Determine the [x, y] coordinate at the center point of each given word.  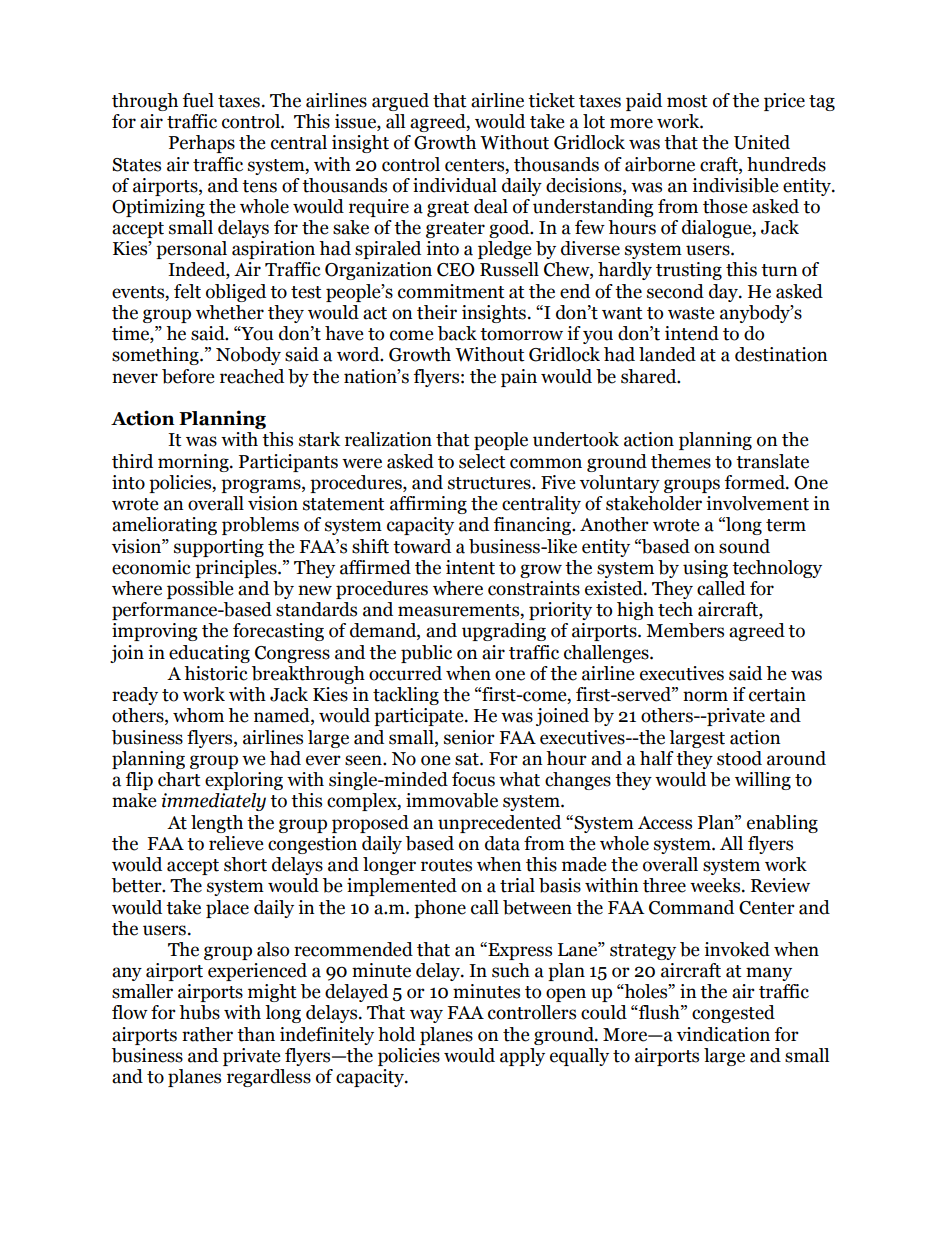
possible [200, 590]
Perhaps [202, 144]
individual [455, 185]
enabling [782, 824]
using [705, 569]
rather [207, 1034]
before [188, 376]
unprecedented [499, 824]
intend [692, 333]
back [457, 333]
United [762, 142]
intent [470, 567]
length [217, 824]
